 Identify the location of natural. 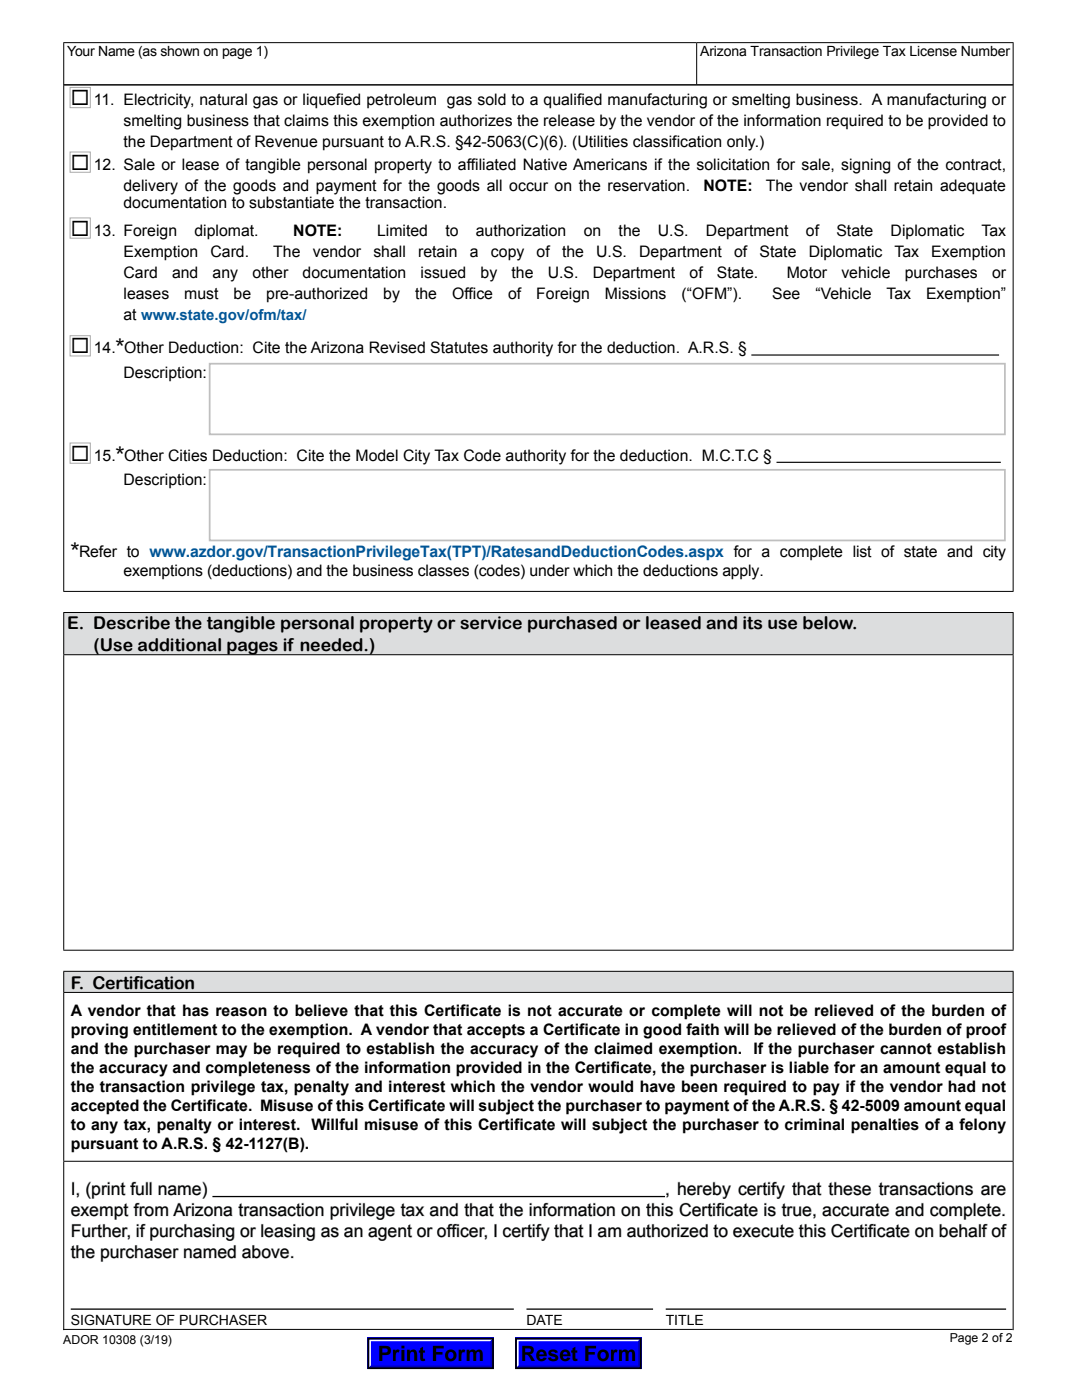
(223, 99).
